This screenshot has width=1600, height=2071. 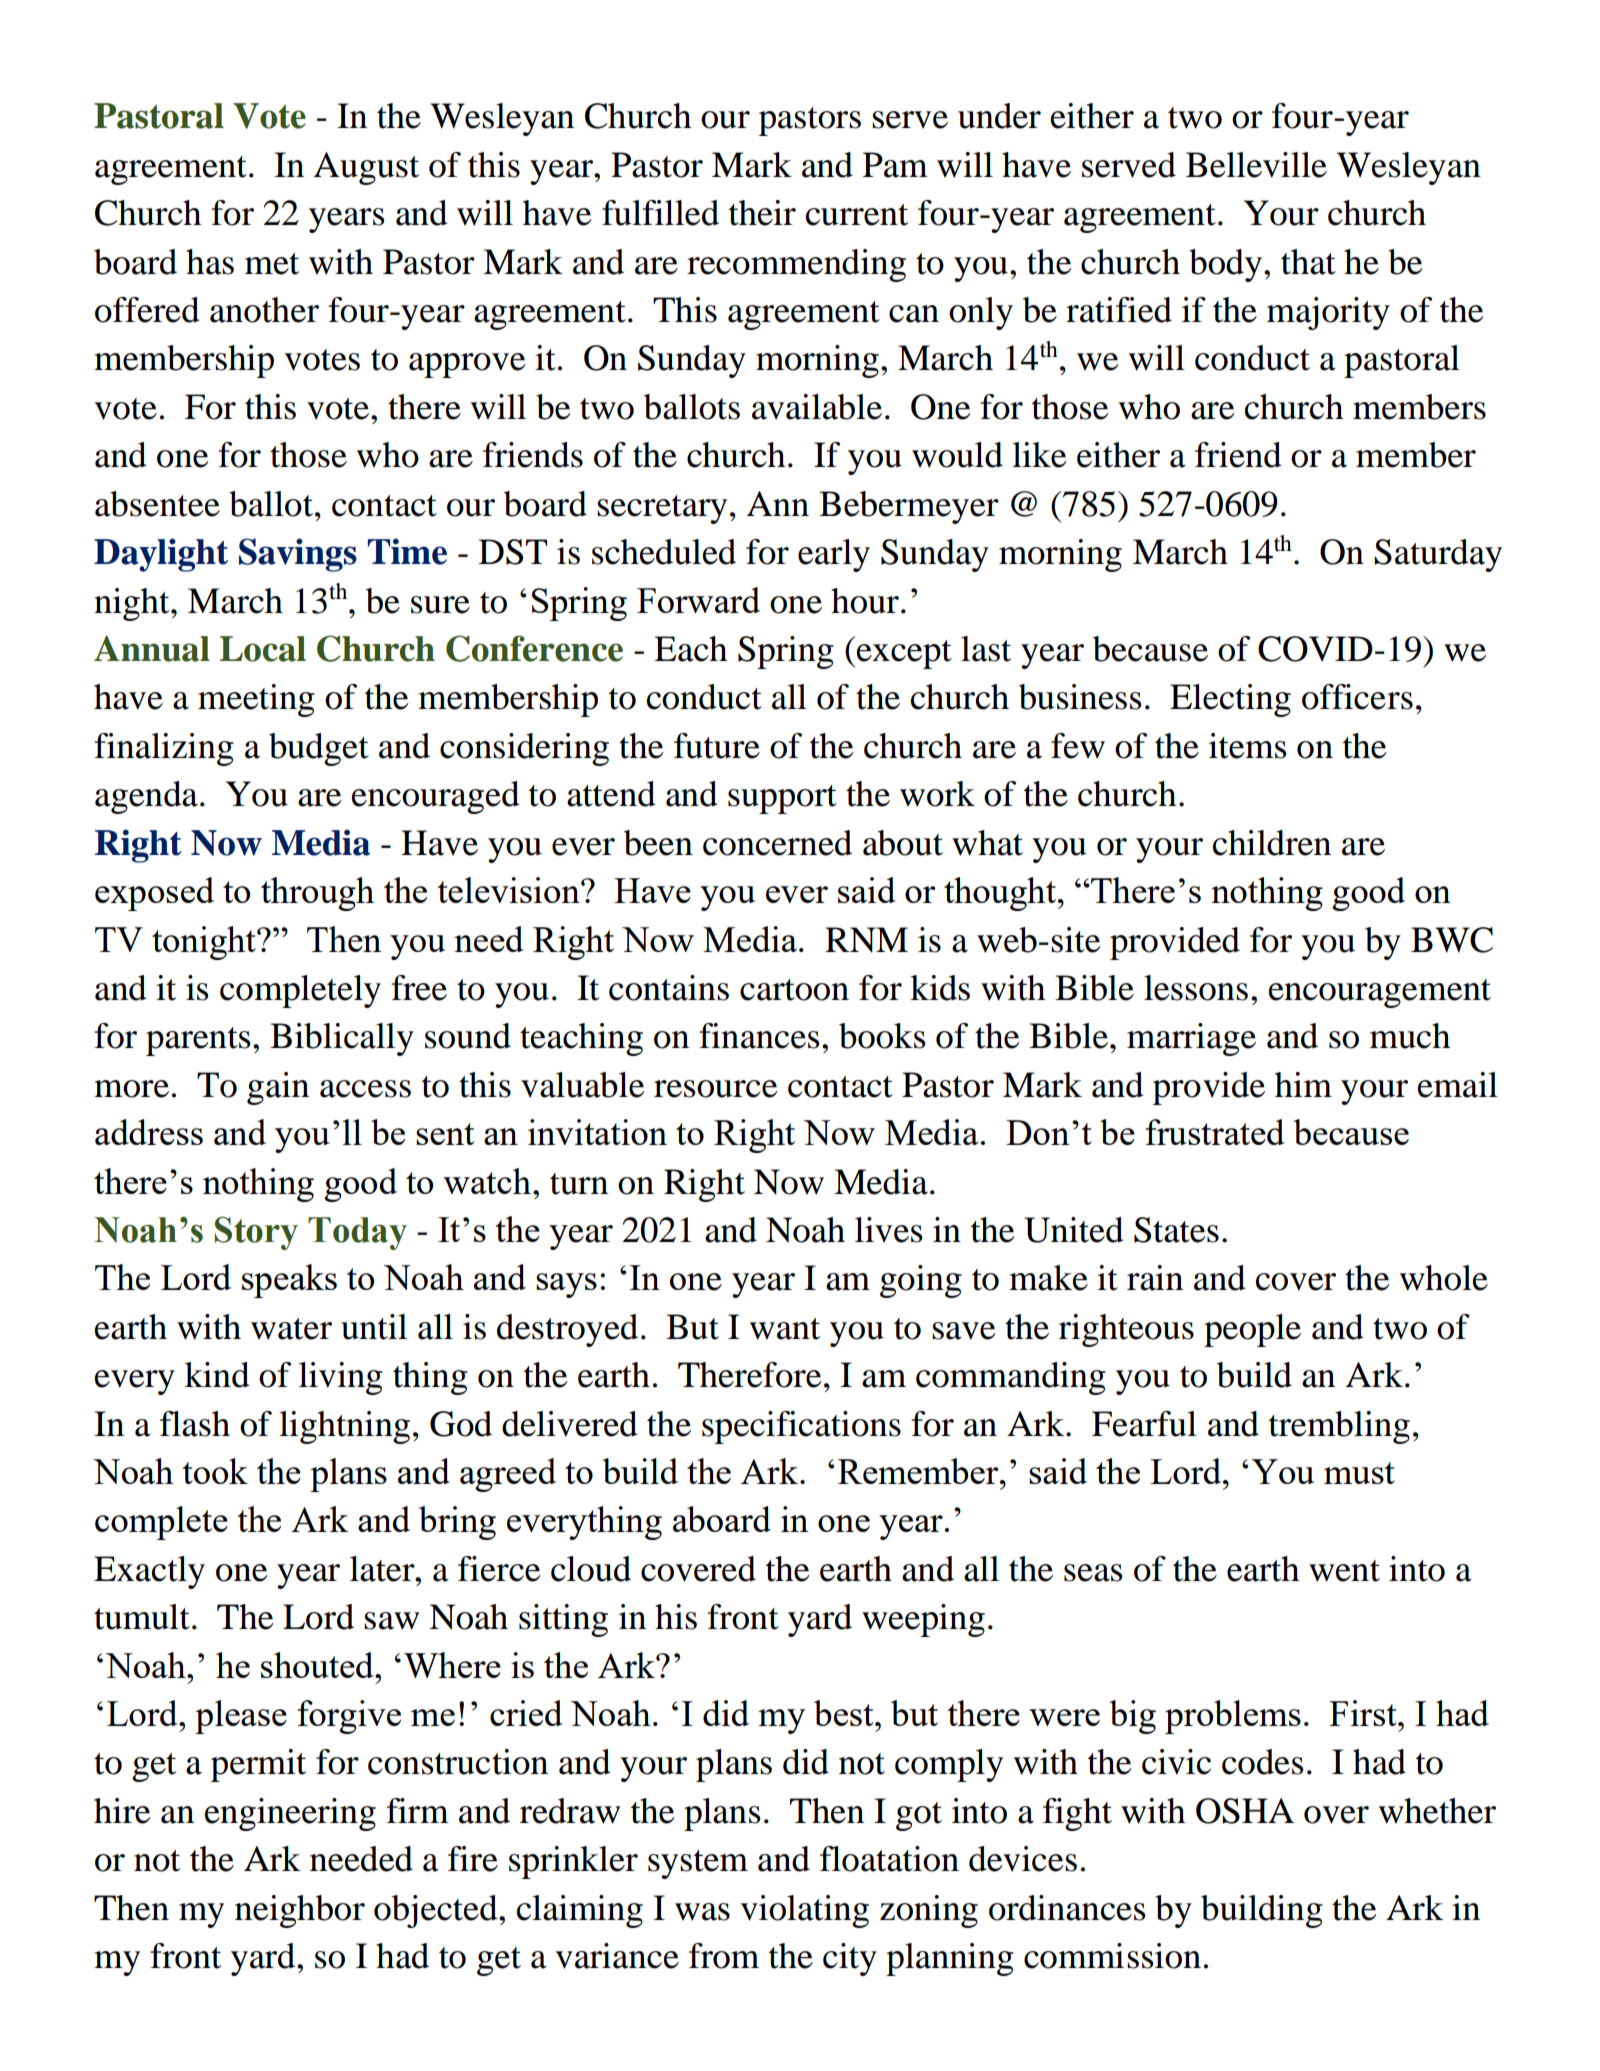 What do you see at coordinates (366, 168) in the screenshot?
I see `August` at bounding box center [366, 168].
